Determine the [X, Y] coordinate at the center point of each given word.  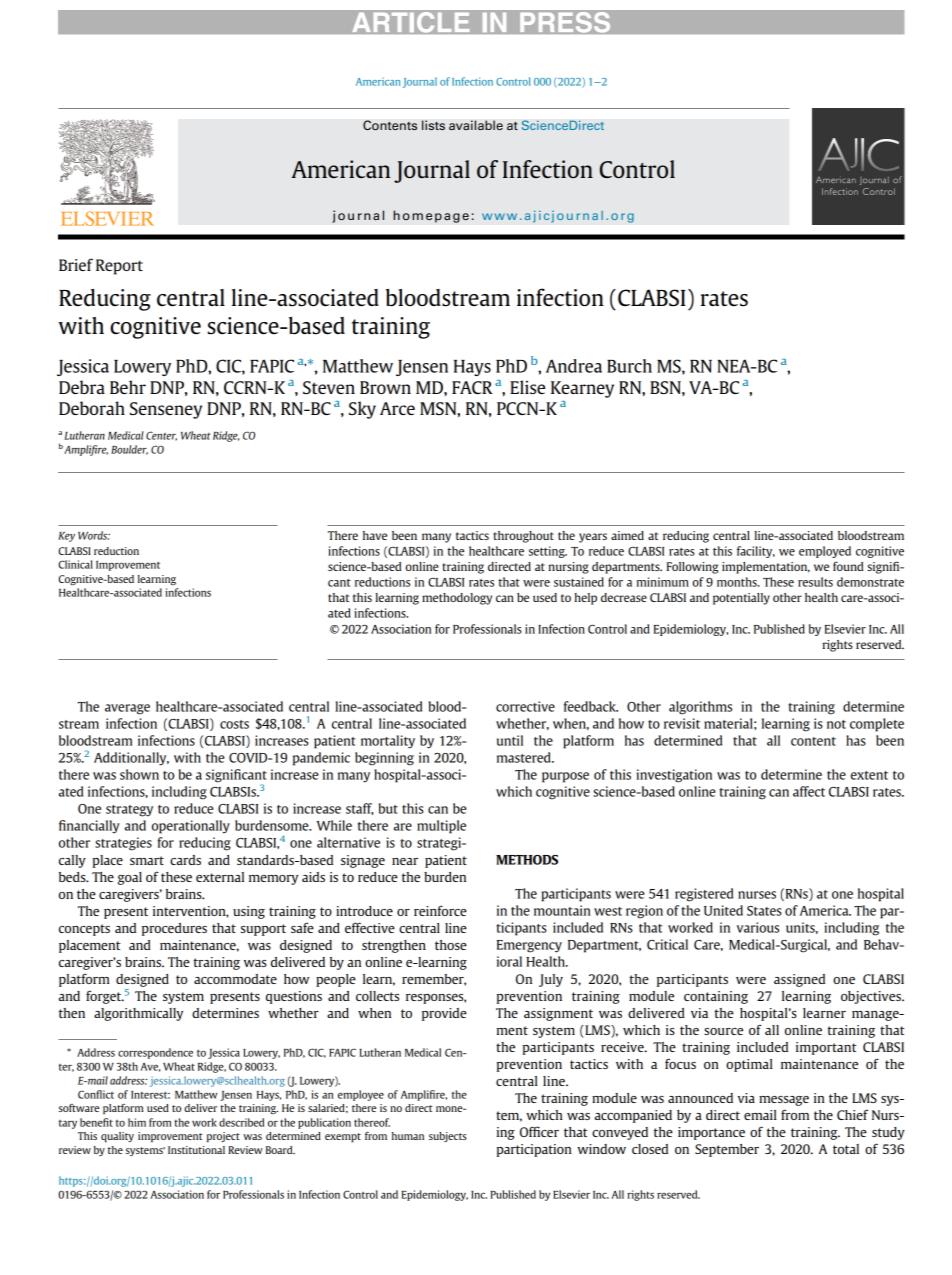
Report [119, 267]
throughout [523, 537]
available [476, 125]
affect [809, 791]
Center [161, 436]
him [137, 1122]
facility [756, 552]
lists [433, 125]
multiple [441, 827]
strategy [129, 811]
